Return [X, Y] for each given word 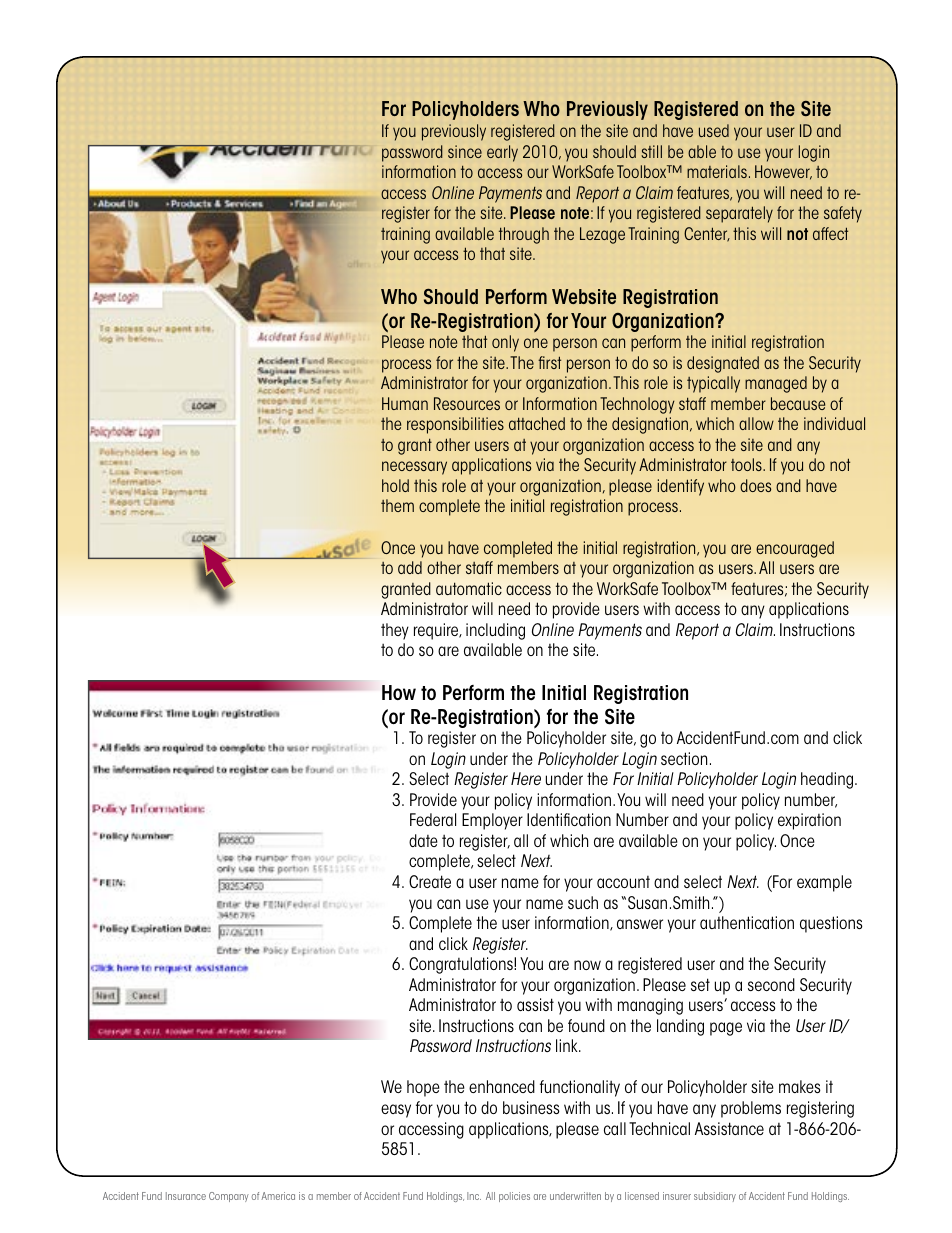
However [783, 172]
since [465, 151]
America [278, 1196]
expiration [809, 821]
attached [537, 423]
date [423, 840]
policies [514, 1197]
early [502, 153]
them [397, 505]
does [755, 485]
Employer [492, 821]
